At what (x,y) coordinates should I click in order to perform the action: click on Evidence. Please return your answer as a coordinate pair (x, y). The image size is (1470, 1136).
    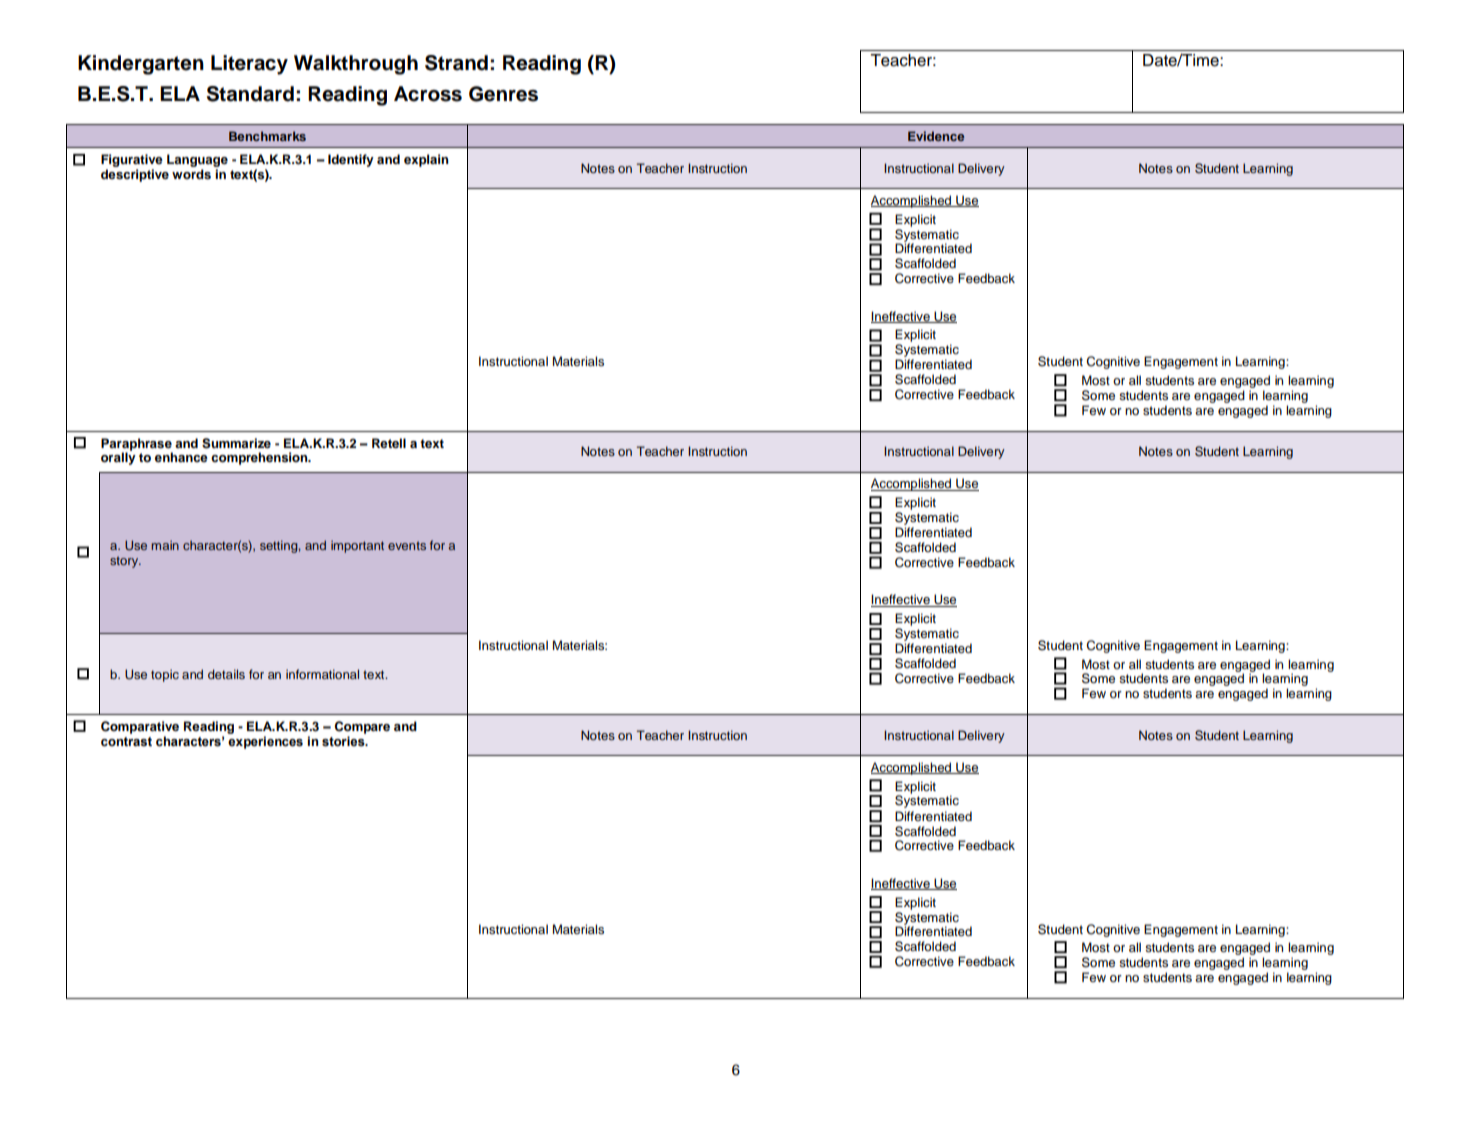
    Looking at the image, I should click on (936, 136).
